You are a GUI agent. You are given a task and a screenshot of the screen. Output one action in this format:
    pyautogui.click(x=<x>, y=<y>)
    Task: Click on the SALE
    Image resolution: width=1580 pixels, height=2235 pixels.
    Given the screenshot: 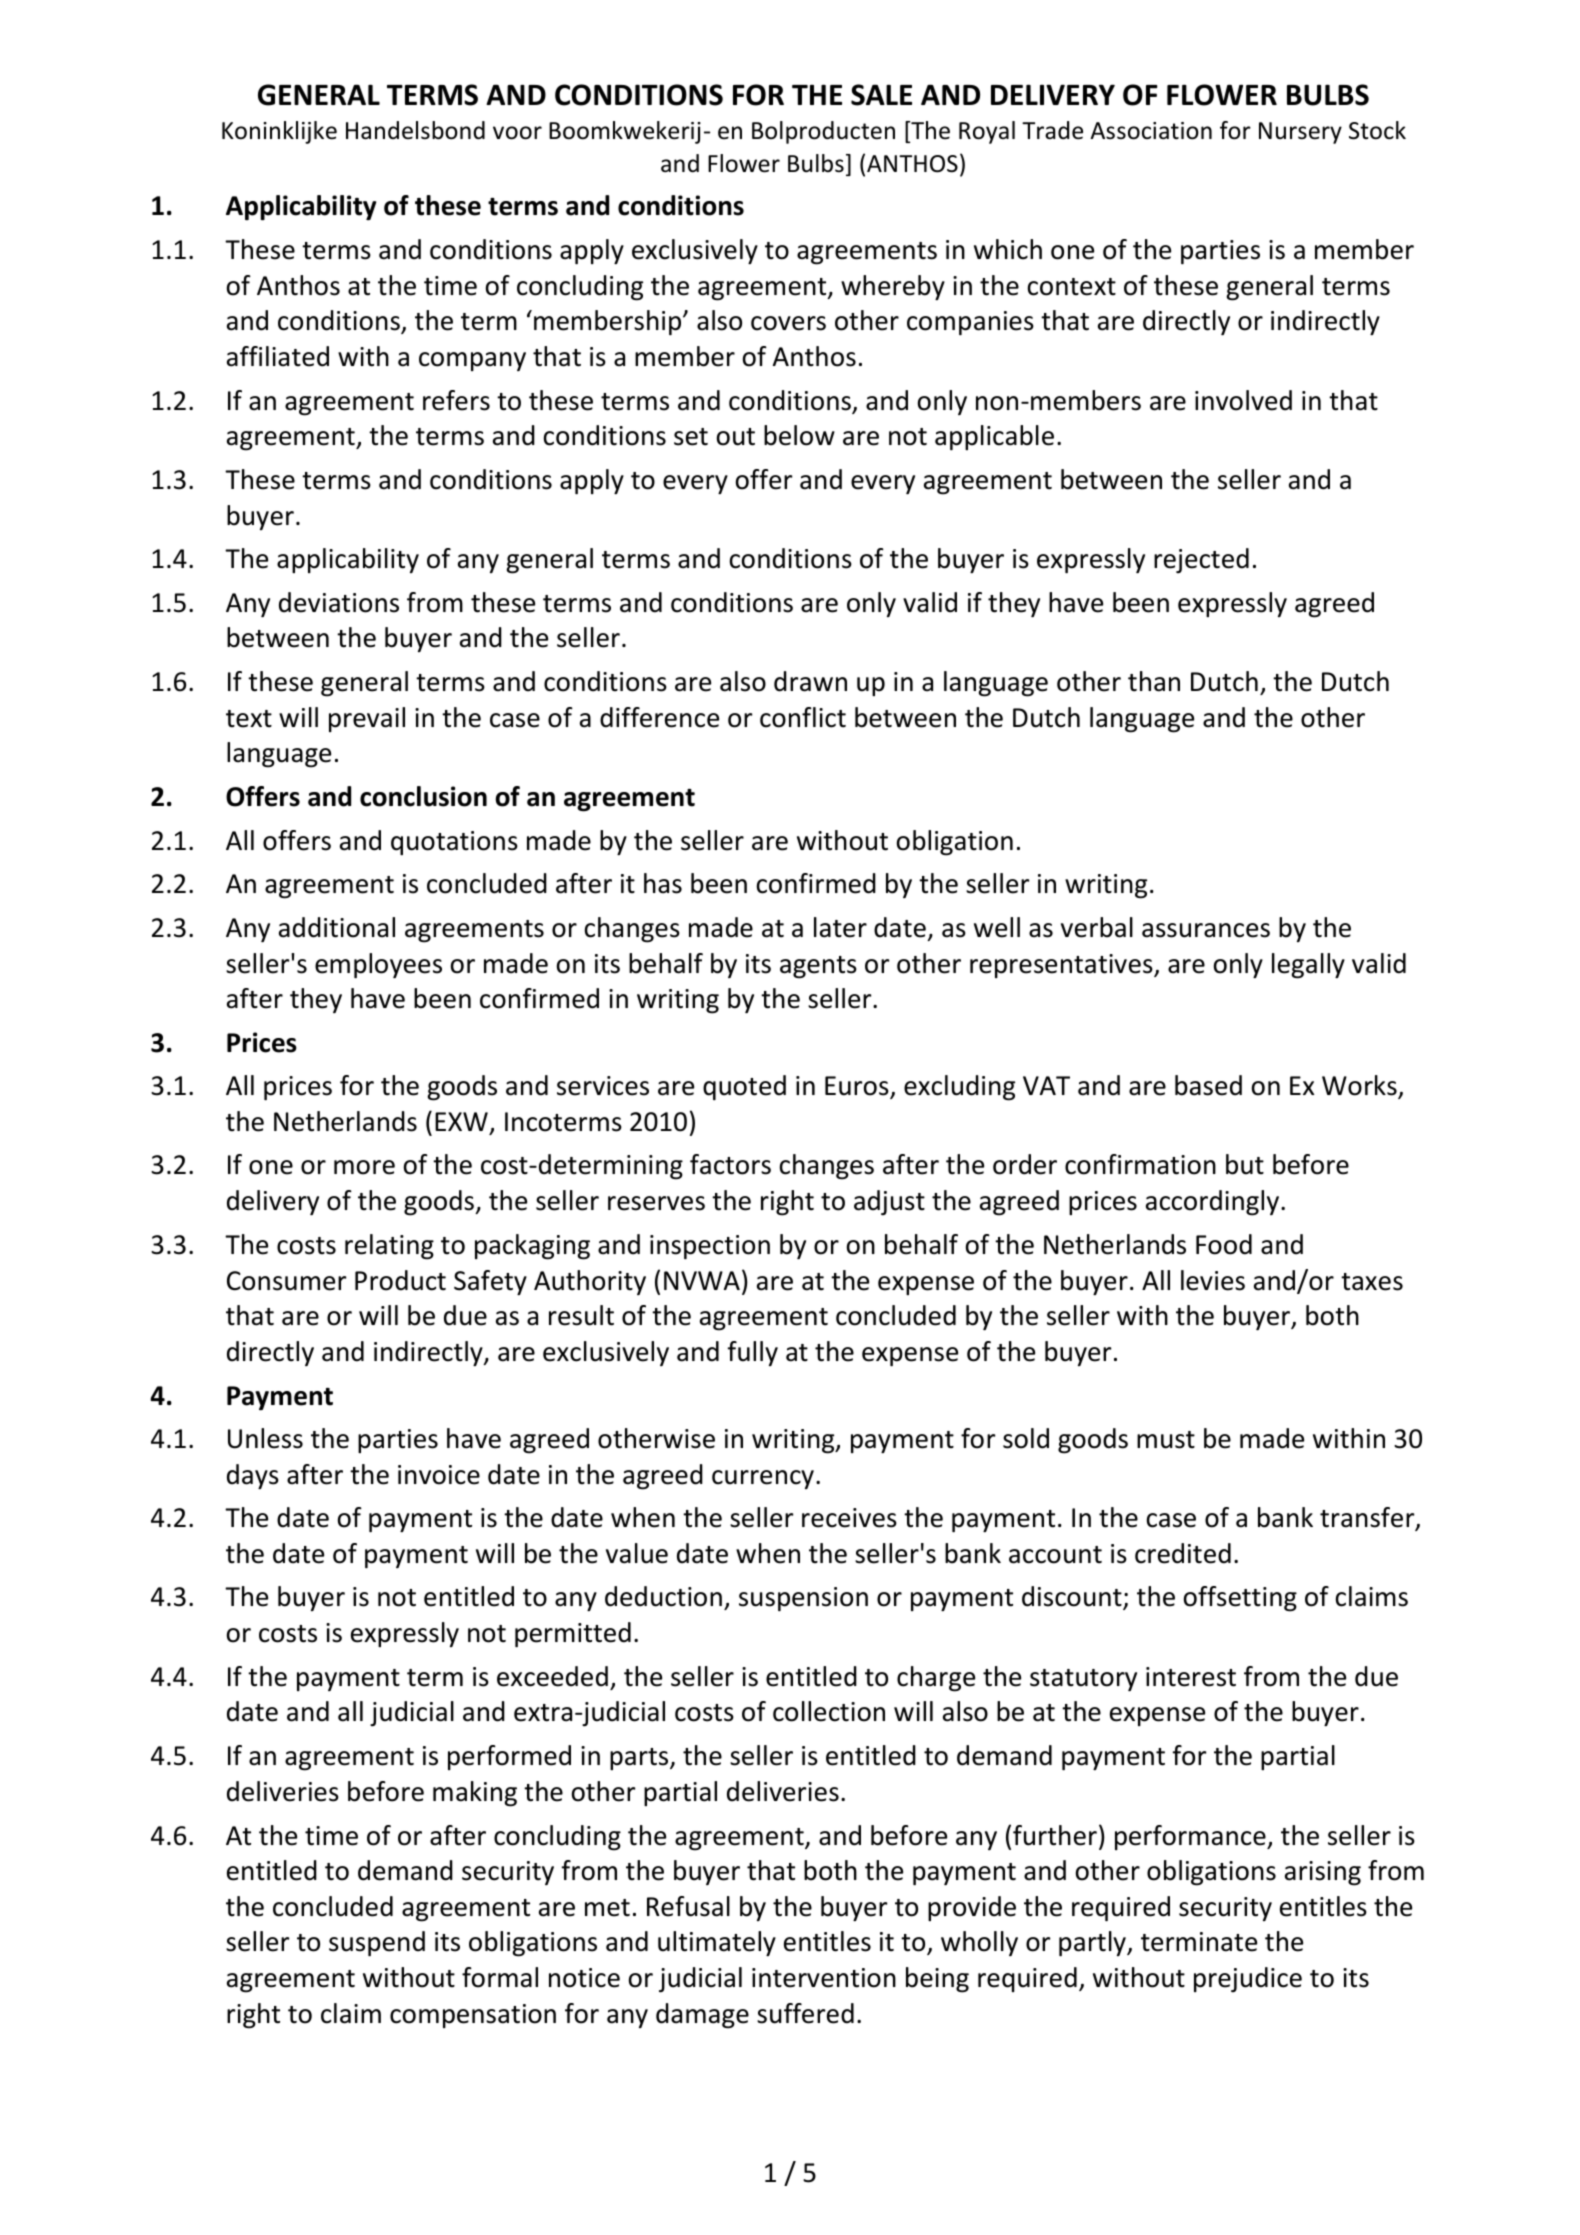 What is the action you would take?
    pyautogui.click(x=881, y=95)
